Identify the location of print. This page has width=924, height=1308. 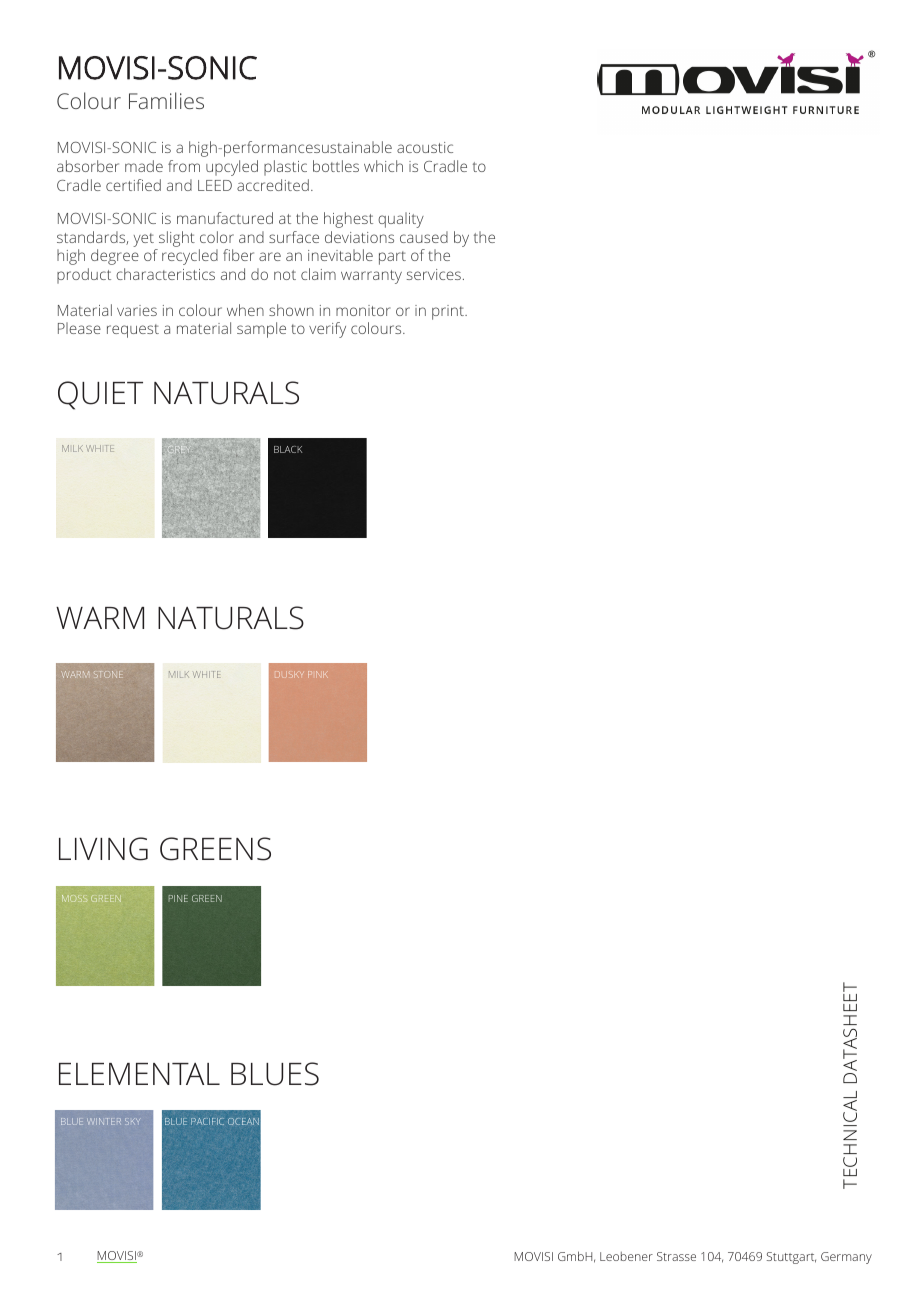
(449, 312).
